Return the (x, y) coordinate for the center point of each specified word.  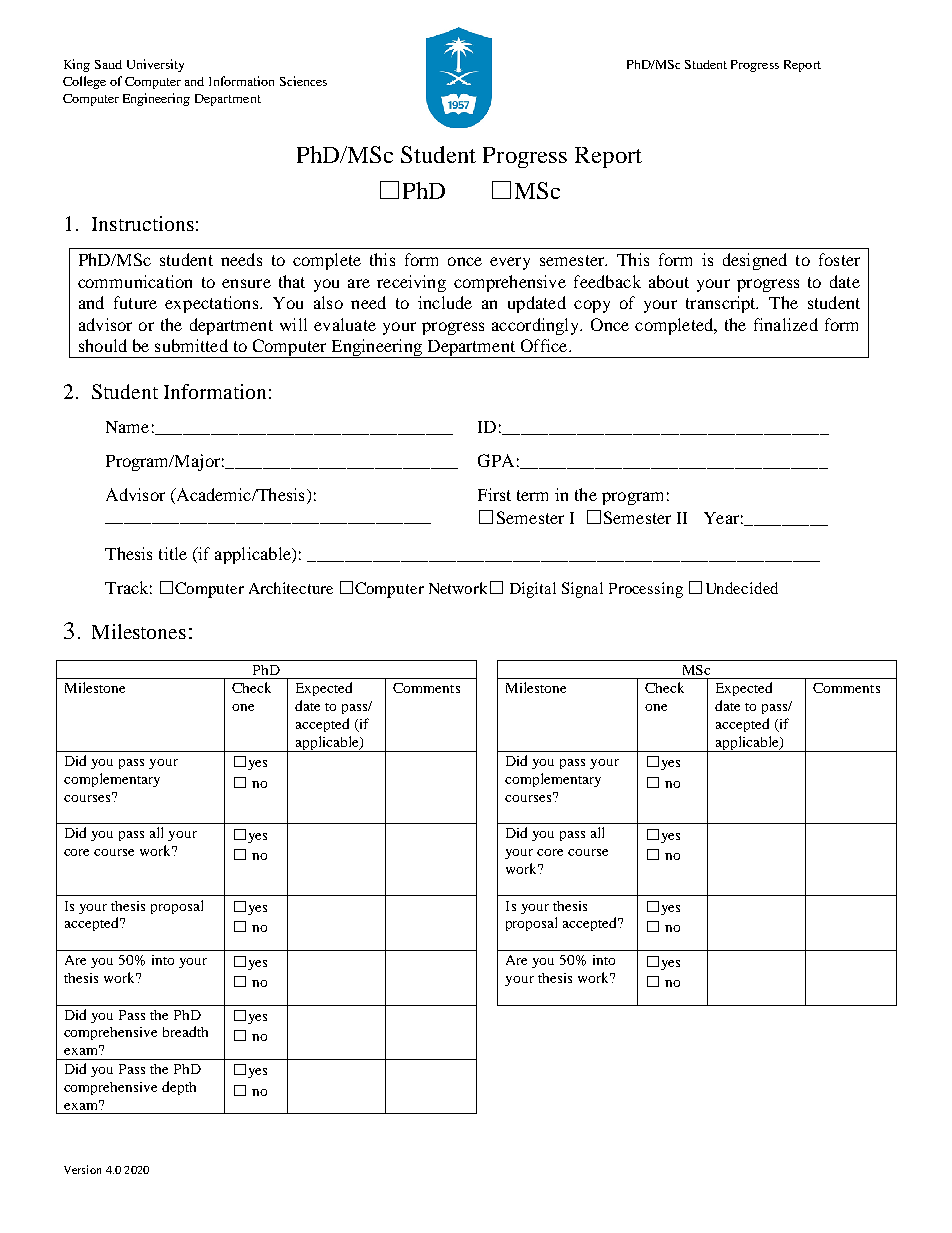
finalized (786, 324)
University (155, 65)
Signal (582, 590)
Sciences (303, 81)
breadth (185, 1031)
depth (179, 1088)
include (445, 302)
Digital (533, 590)
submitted (191, 345)
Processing (646, 590)
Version (82, 1169)
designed (755, 261)
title (173, 553)
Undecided (742, 588)
